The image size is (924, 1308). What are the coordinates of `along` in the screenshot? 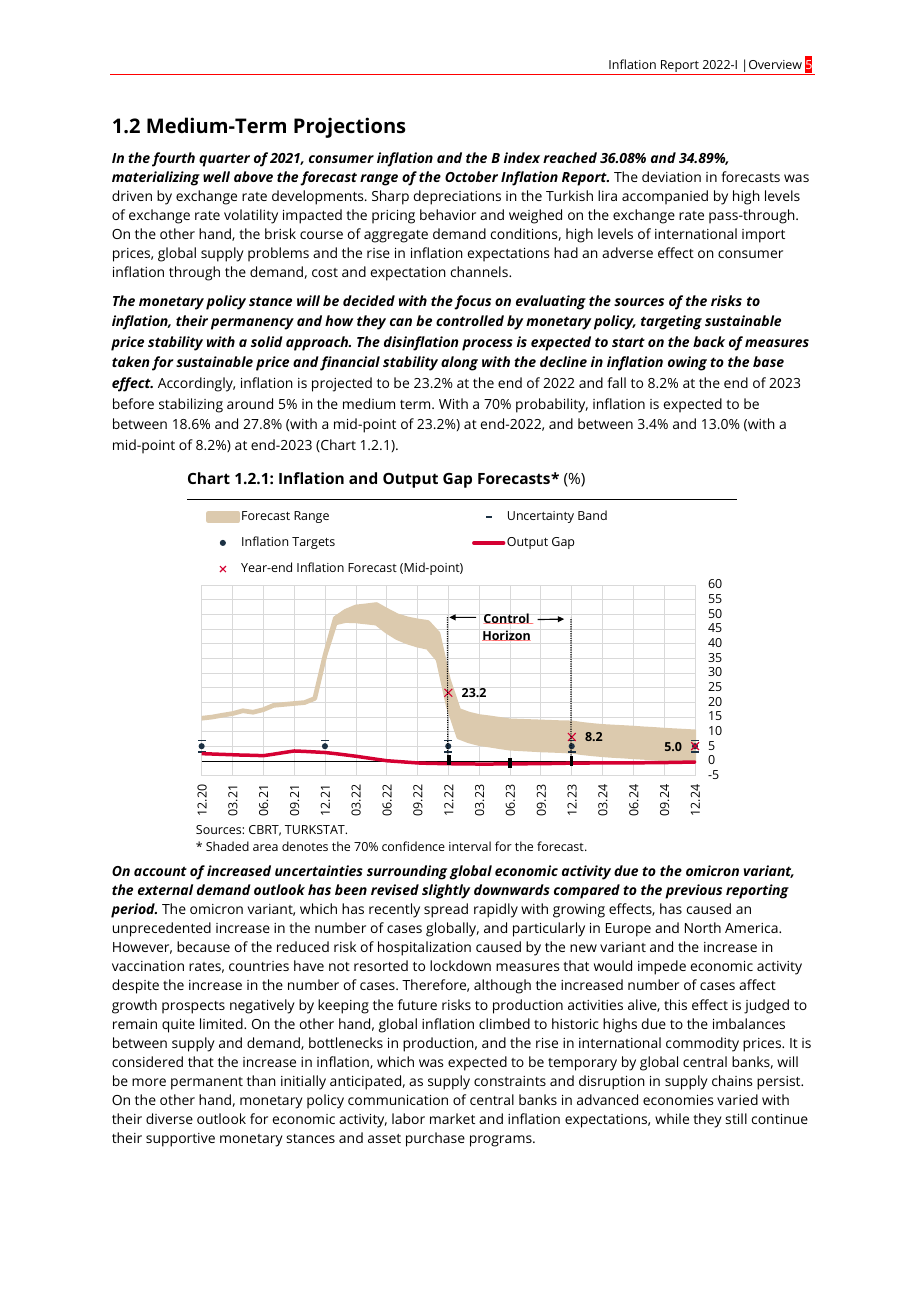 It's located at (459, 363).
